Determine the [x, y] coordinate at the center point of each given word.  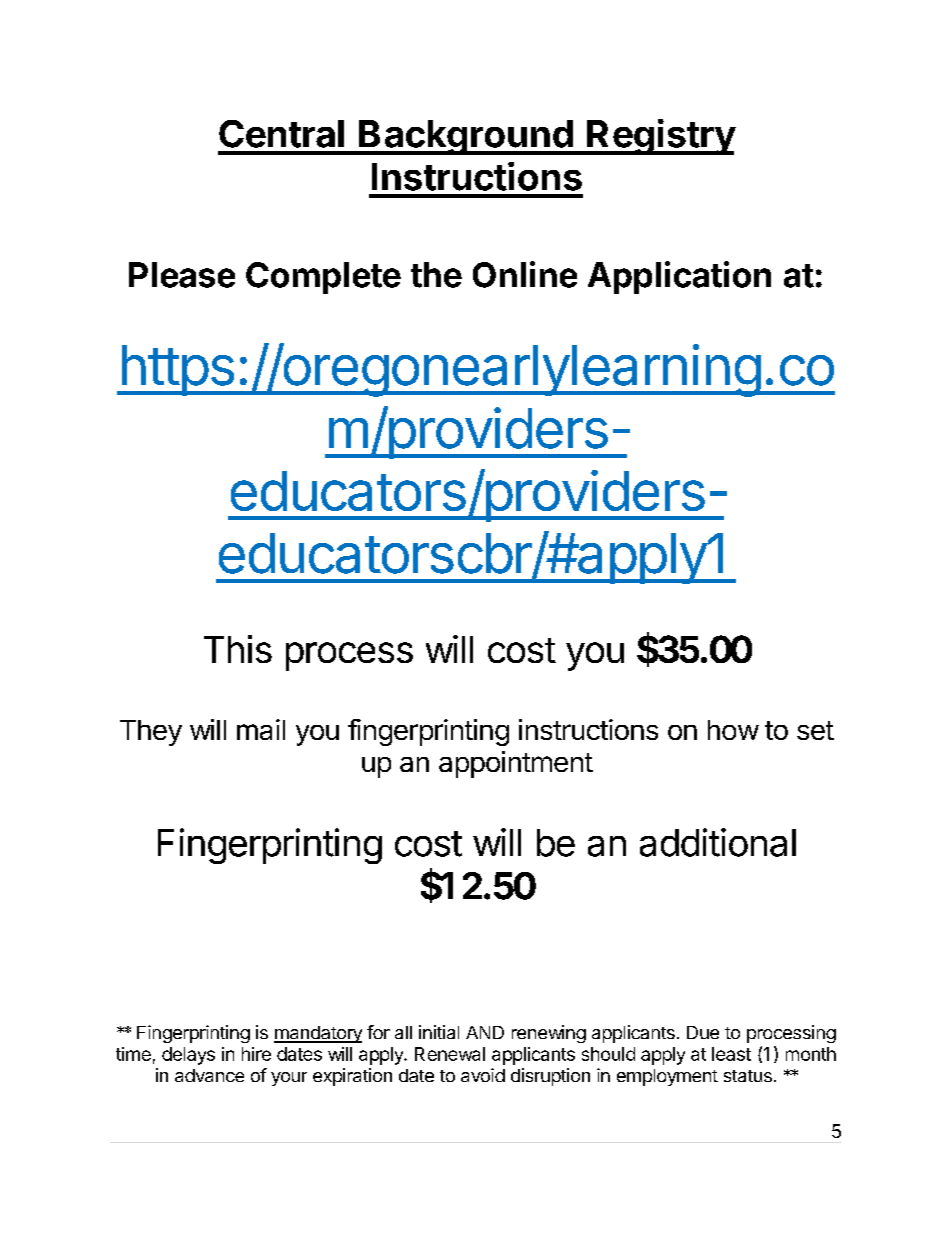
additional [718, 842]
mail [261, 729]
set [815, 730]
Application [679, 277]
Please [182, 275]
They [151, 733]
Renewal [450, 1054]
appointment [516, 764]
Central [281, 134]
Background [466, 137]
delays [188, 1056]
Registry [660, 137]
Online [525, 274]
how [733, 730]
